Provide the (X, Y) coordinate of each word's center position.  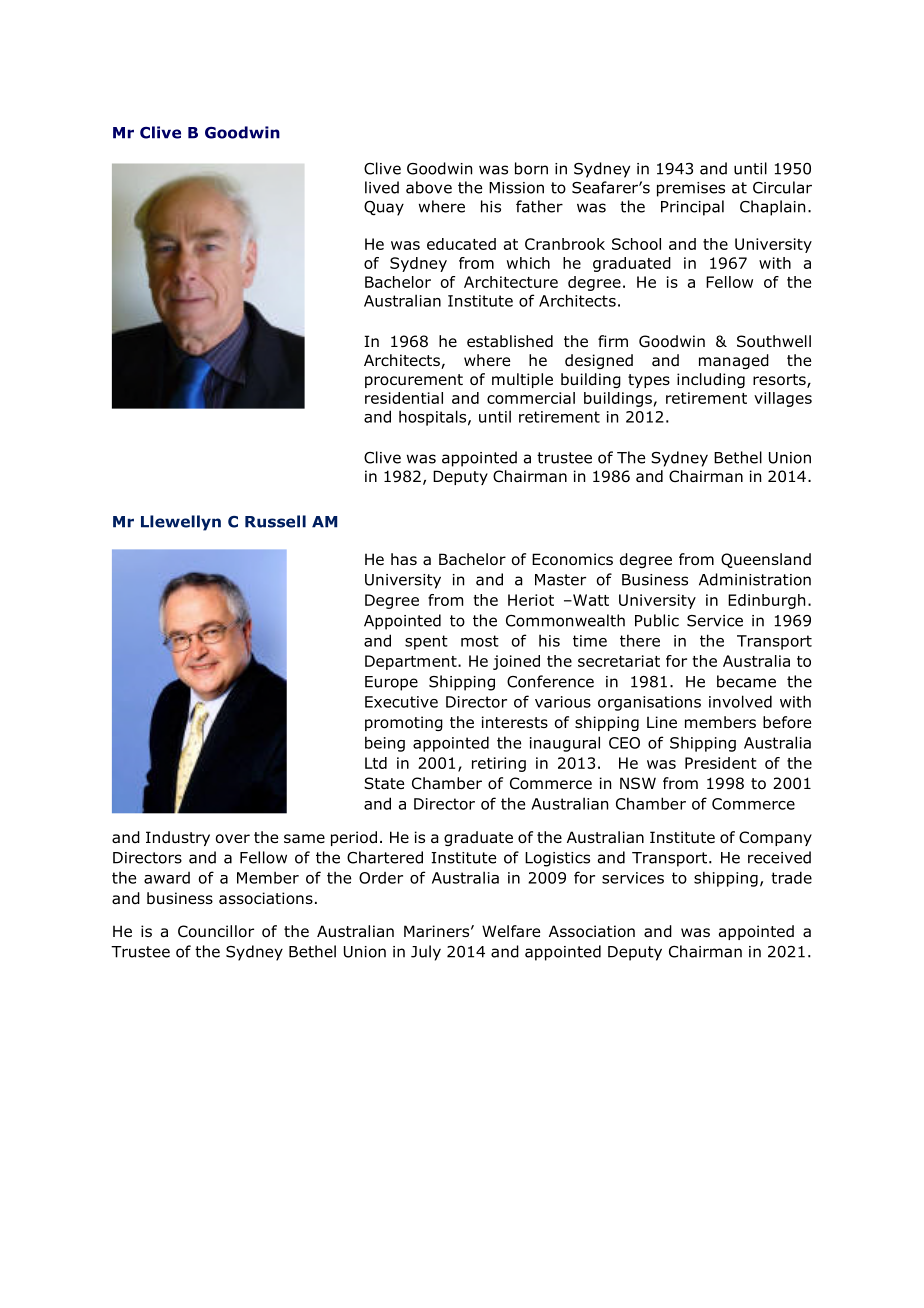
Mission (516, 188)
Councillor (216, 931)
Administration (755, 579)
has (404, 559)
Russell (275, 521)
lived (382, 187)
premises (691, 189)
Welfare (511, 931)
